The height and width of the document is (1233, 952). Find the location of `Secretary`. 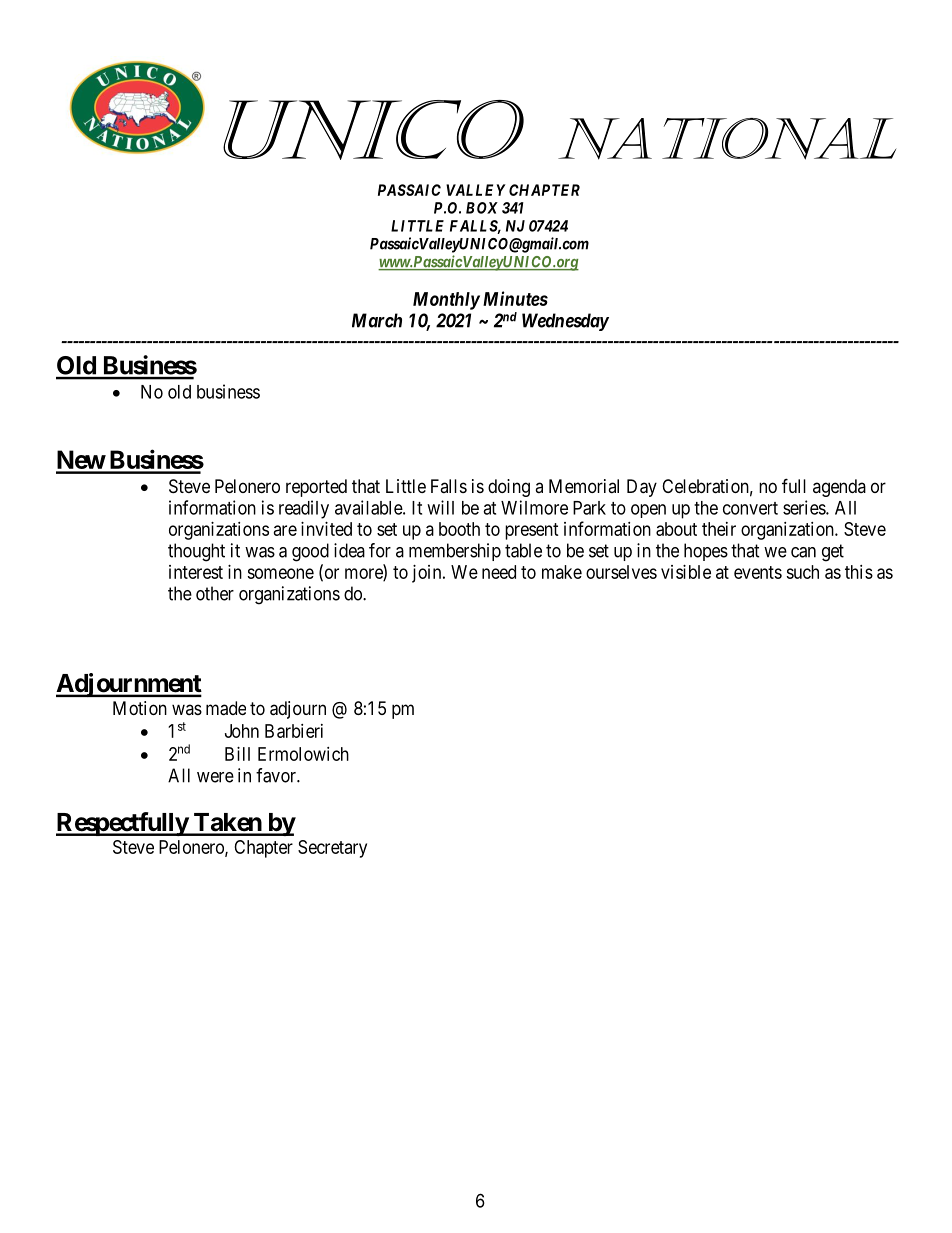

Secretary is located at coordinates (332, 849).
